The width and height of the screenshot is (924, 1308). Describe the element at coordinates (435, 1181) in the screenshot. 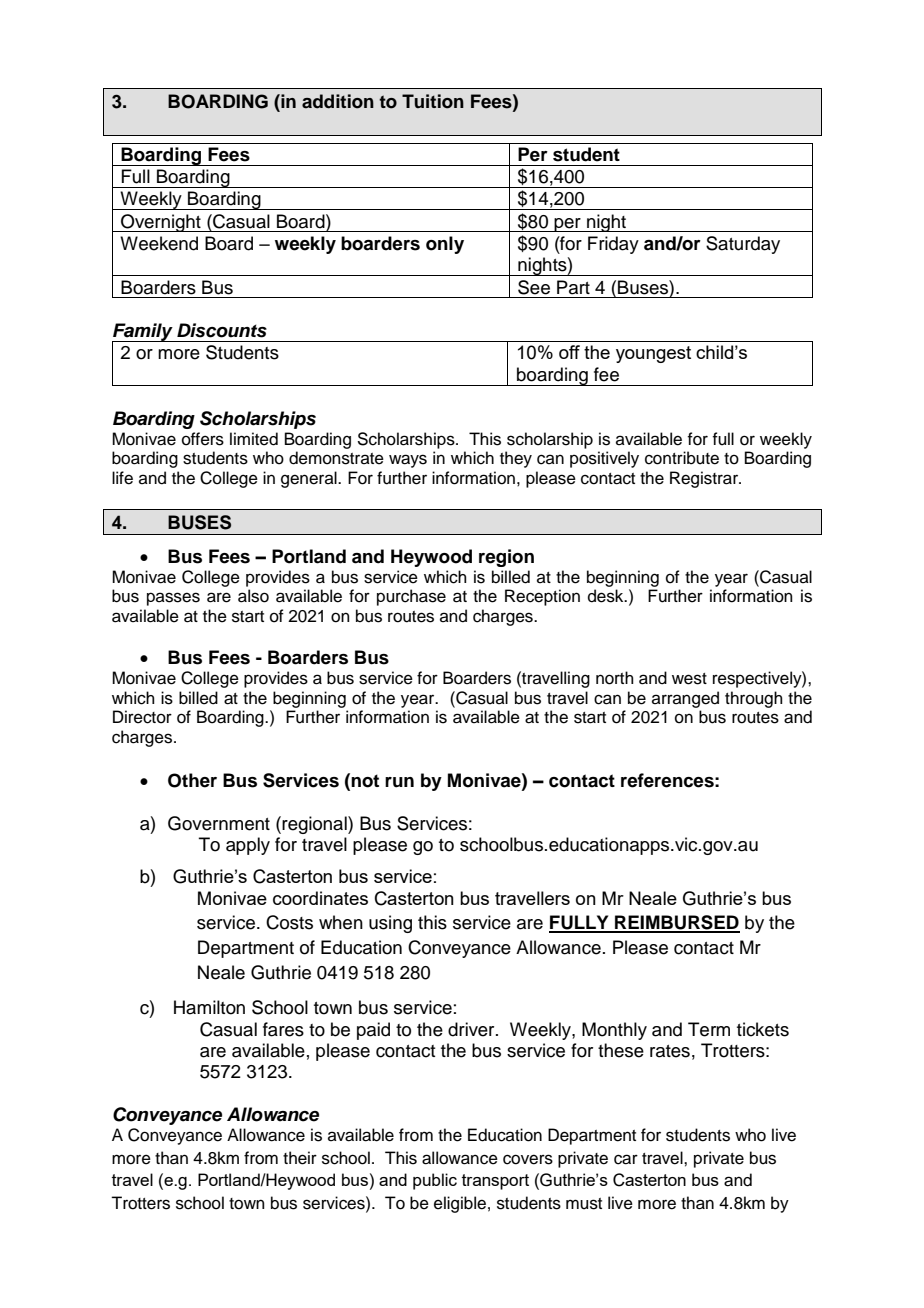

I see `public` at that location.
